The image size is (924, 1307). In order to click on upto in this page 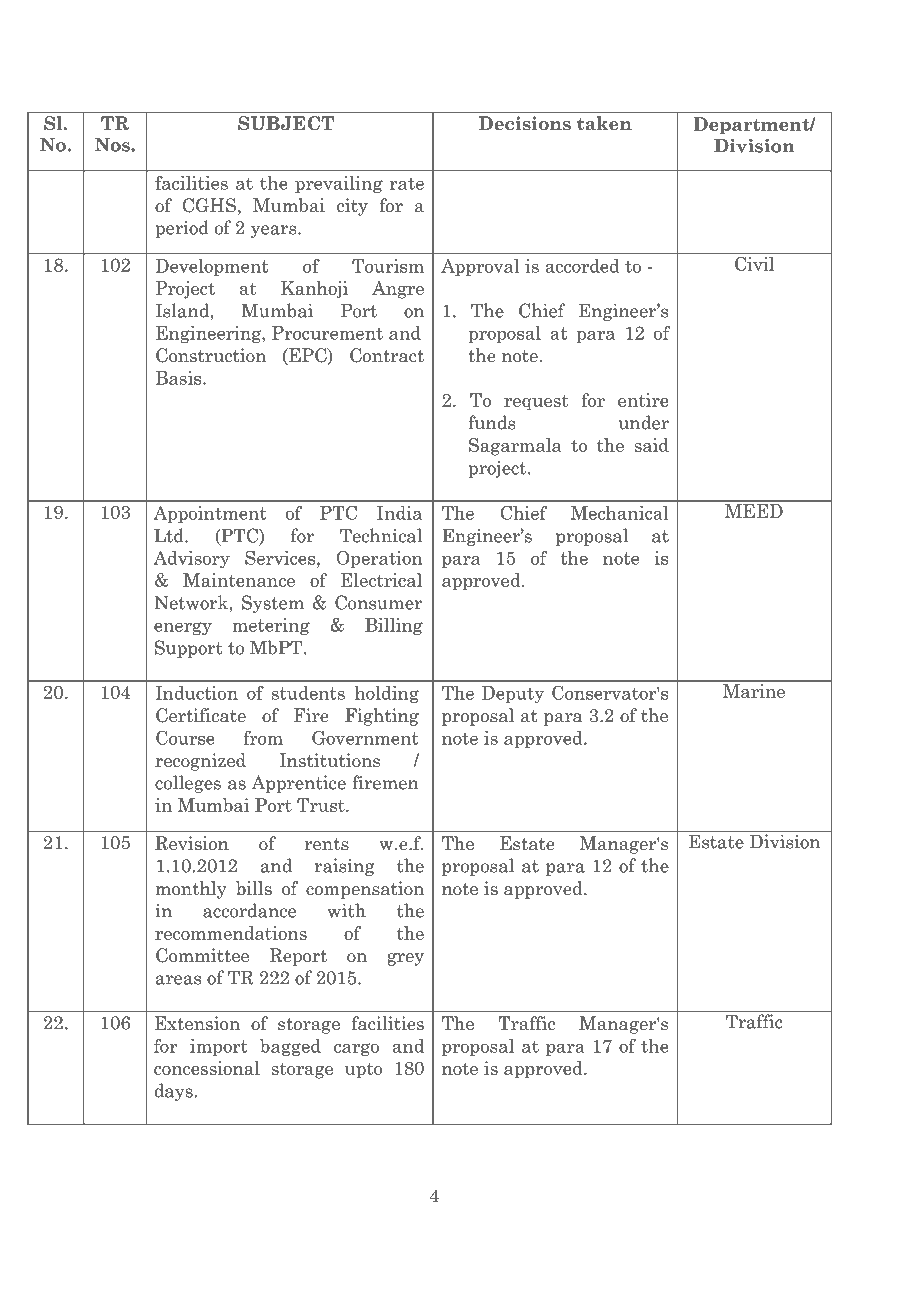, I will do `click(363, 1071)`.
